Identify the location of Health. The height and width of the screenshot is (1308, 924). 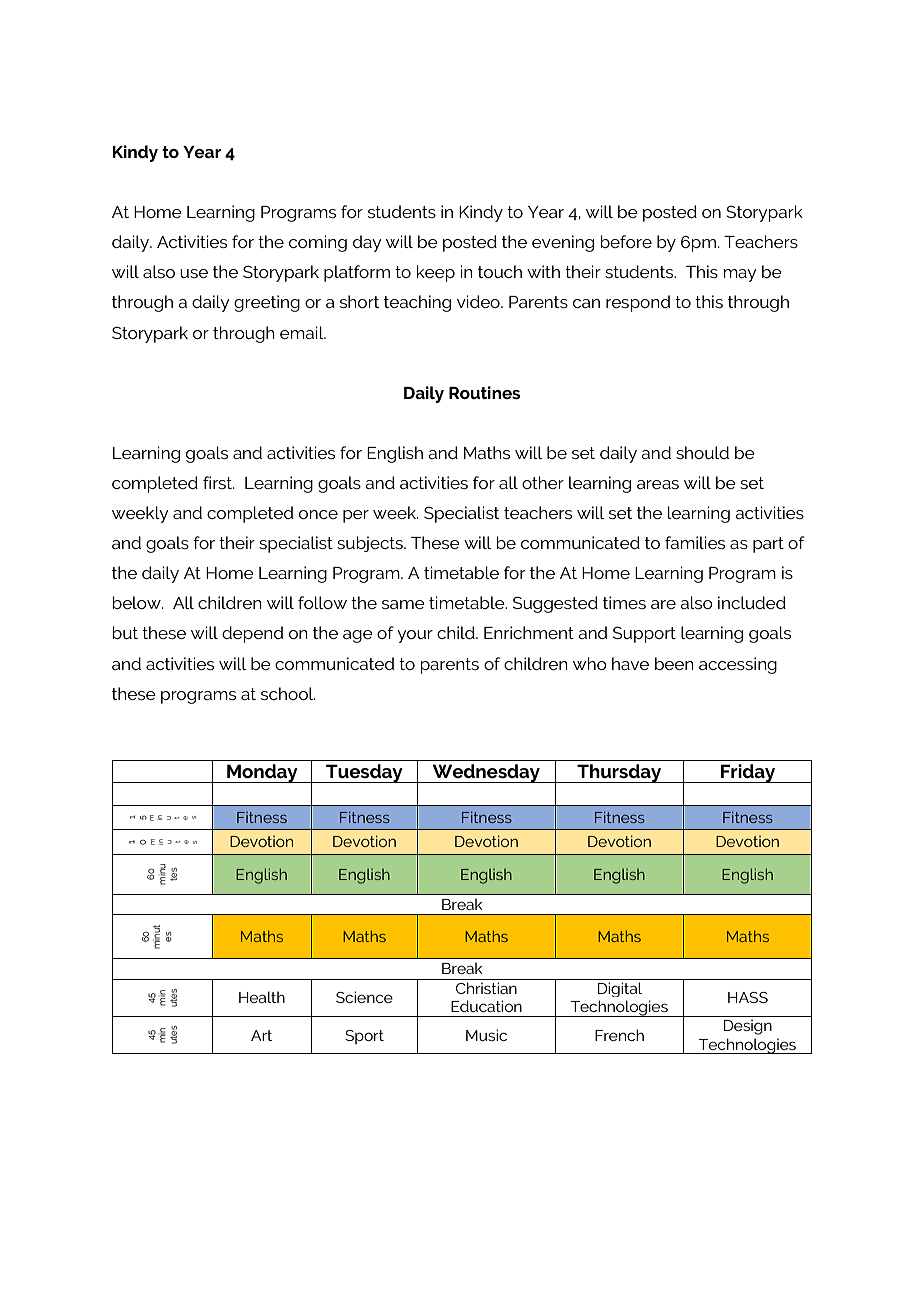
(262, 997).
